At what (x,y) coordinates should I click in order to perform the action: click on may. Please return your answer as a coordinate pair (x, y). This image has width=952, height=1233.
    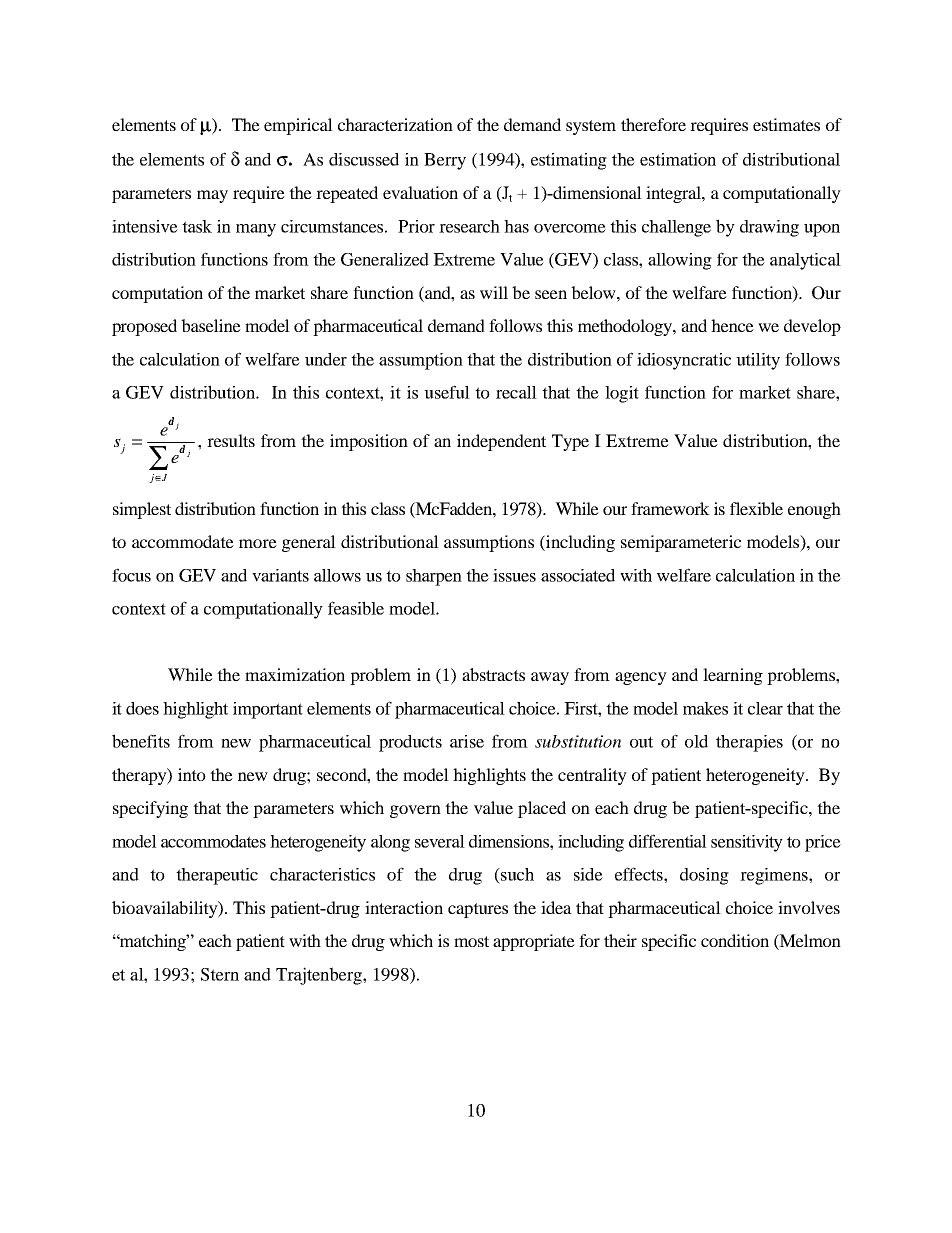
    Looking at the image, I should click on (212, 196).
